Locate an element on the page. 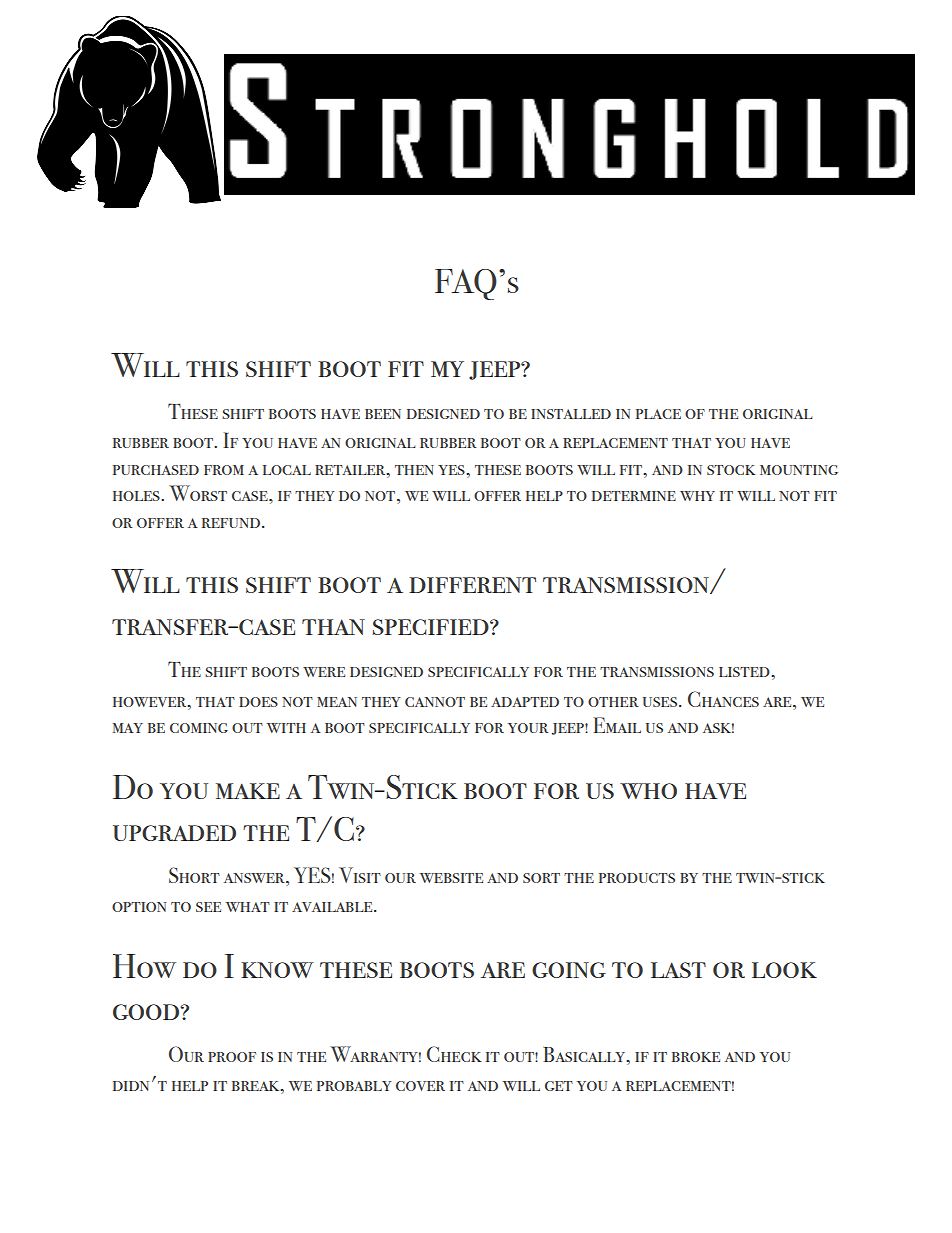  then is located at coordinates (414, 470).
